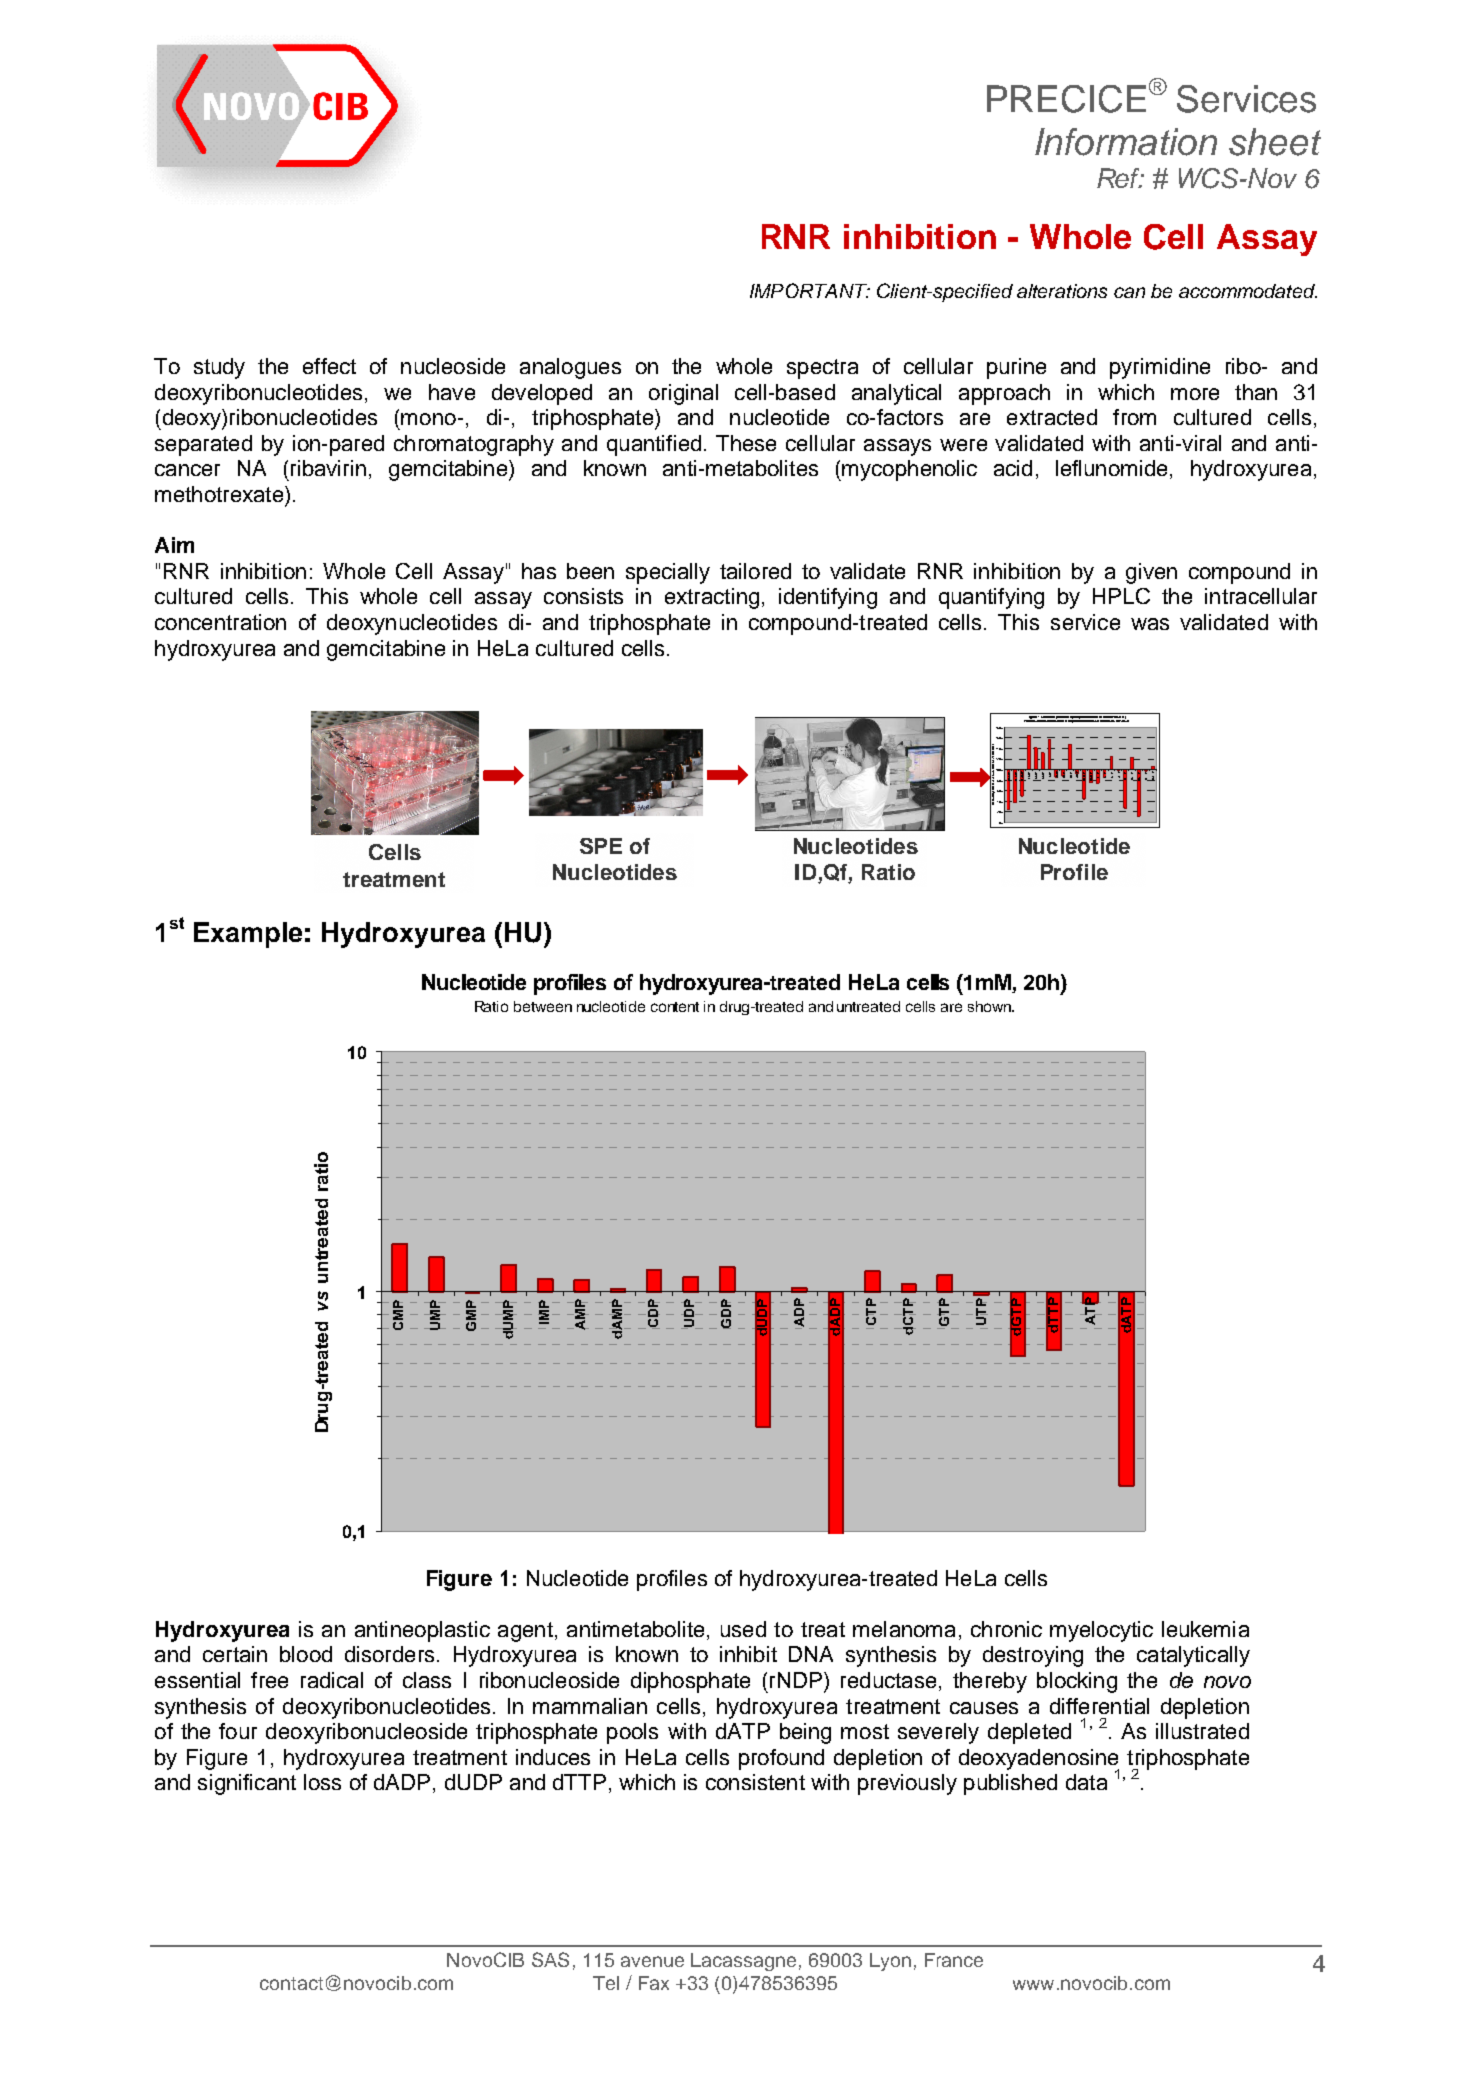 The height and width of the screenshot is (2082, 1472). What do you see at coordinates (329, 366) in the screenshot?
I see `effect` at bounding box center [329, 366].
